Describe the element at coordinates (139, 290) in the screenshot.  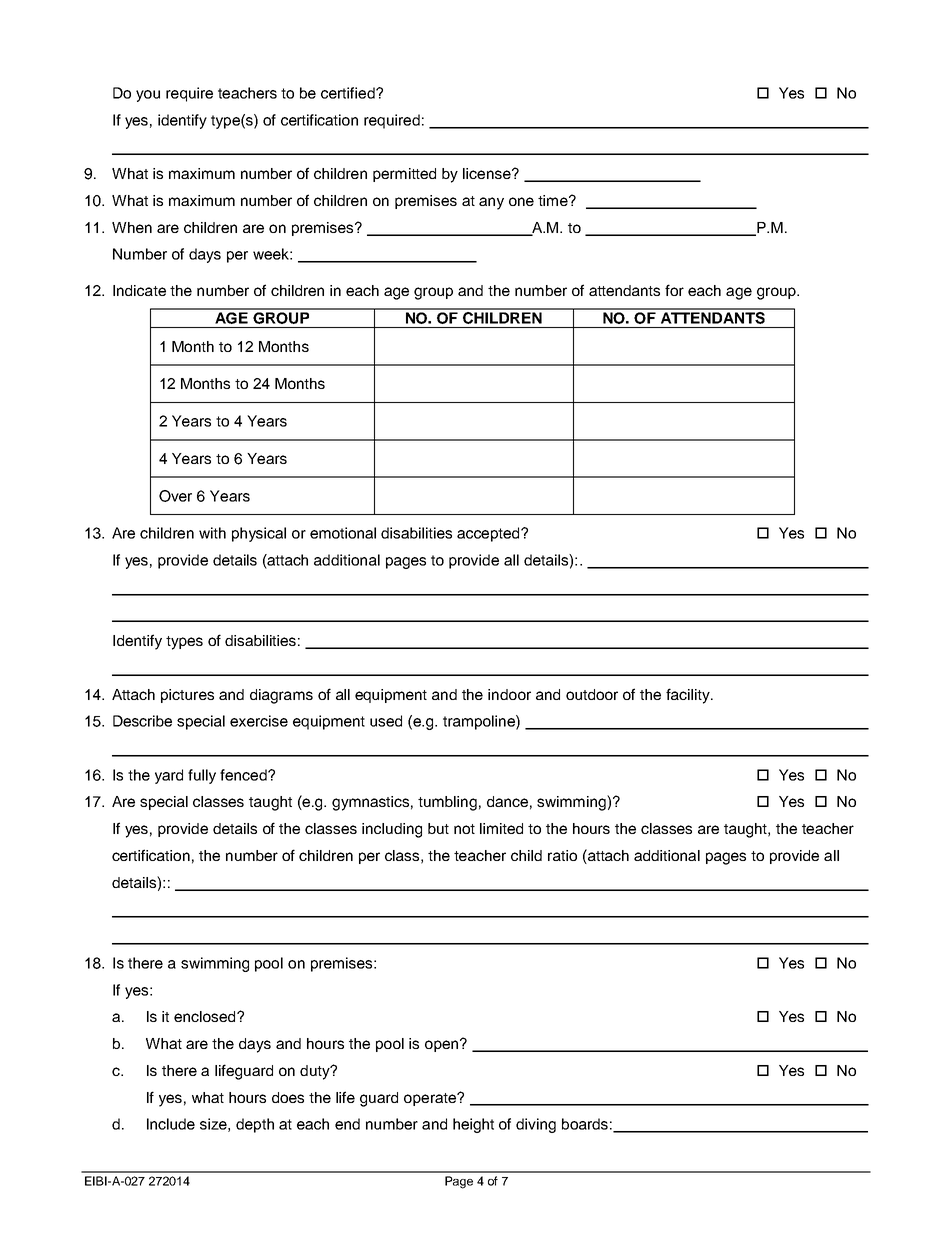
I see `Indicate` at that location.
